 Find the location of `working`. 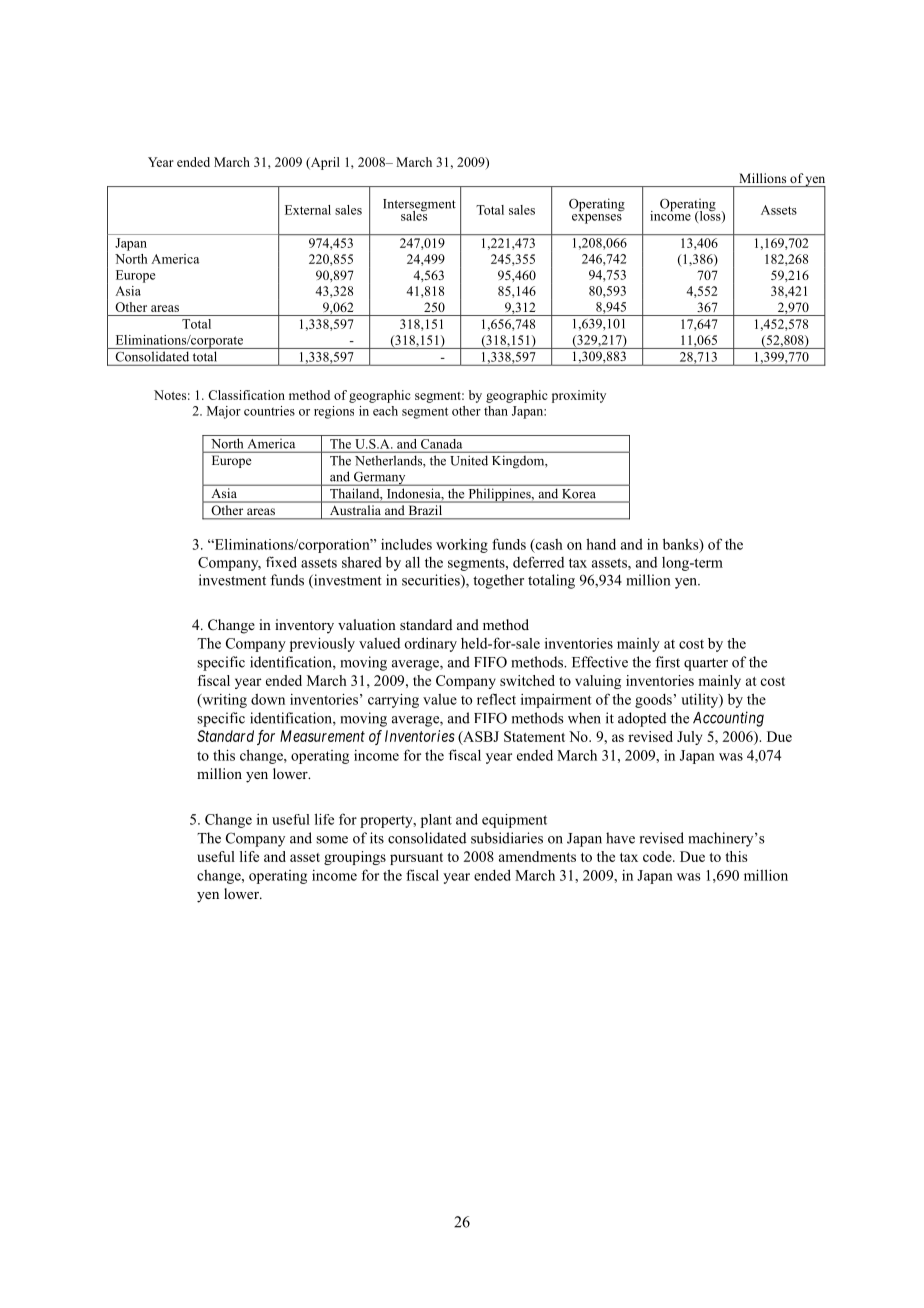

working is located at coordinates (462, 546).
